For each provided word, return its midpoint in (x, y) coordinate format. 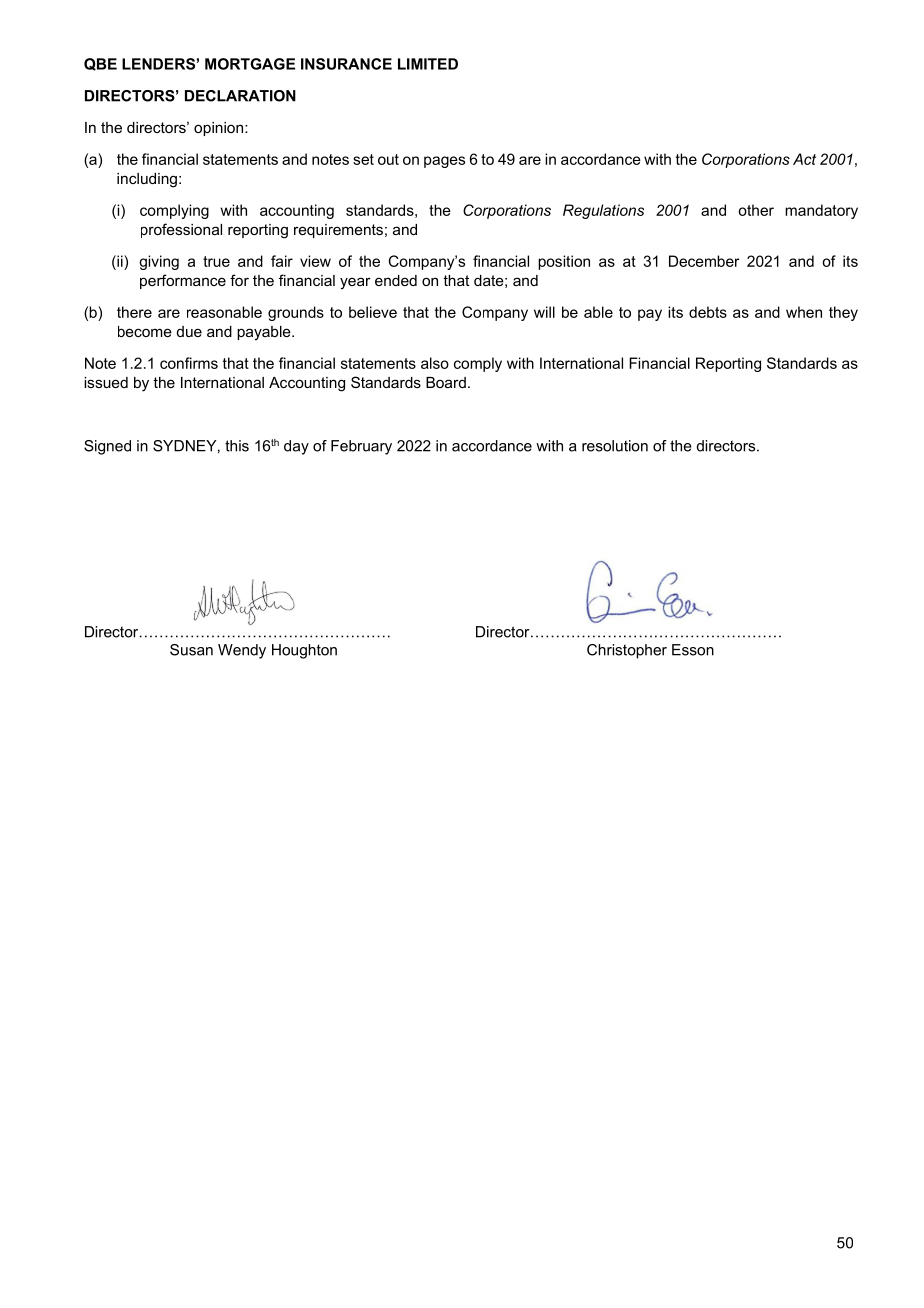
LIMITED (428, 64)
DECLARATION (240, 96)
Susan (191, 650)
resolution (615, 446)
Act (804, 159)
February (361, 447)
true (216, 261)
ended (396, 280)
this (237, 446)
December (704, 261)
